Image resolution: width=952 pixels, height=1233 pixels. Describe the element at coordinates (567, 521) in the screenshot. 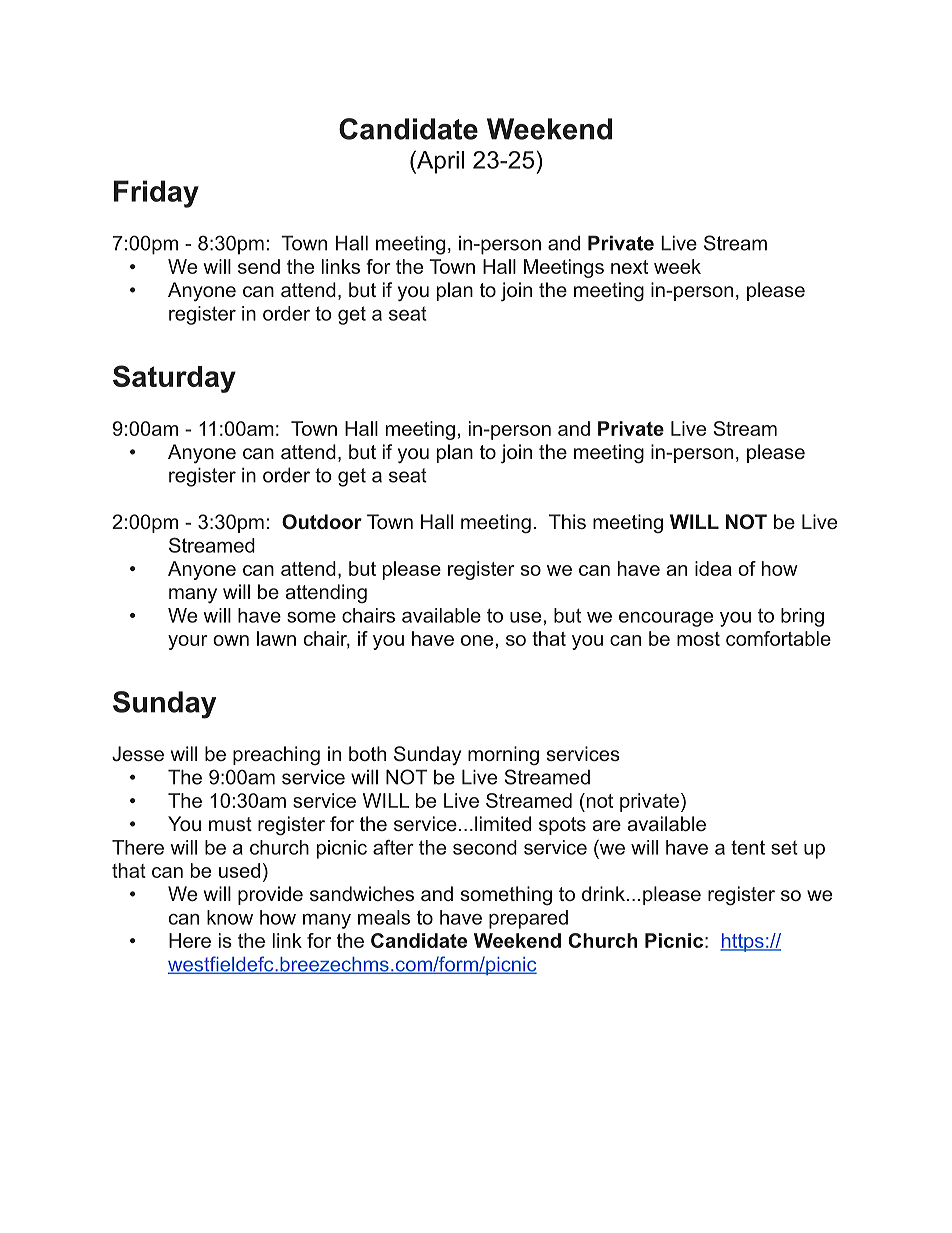

I see `This` at that location.
